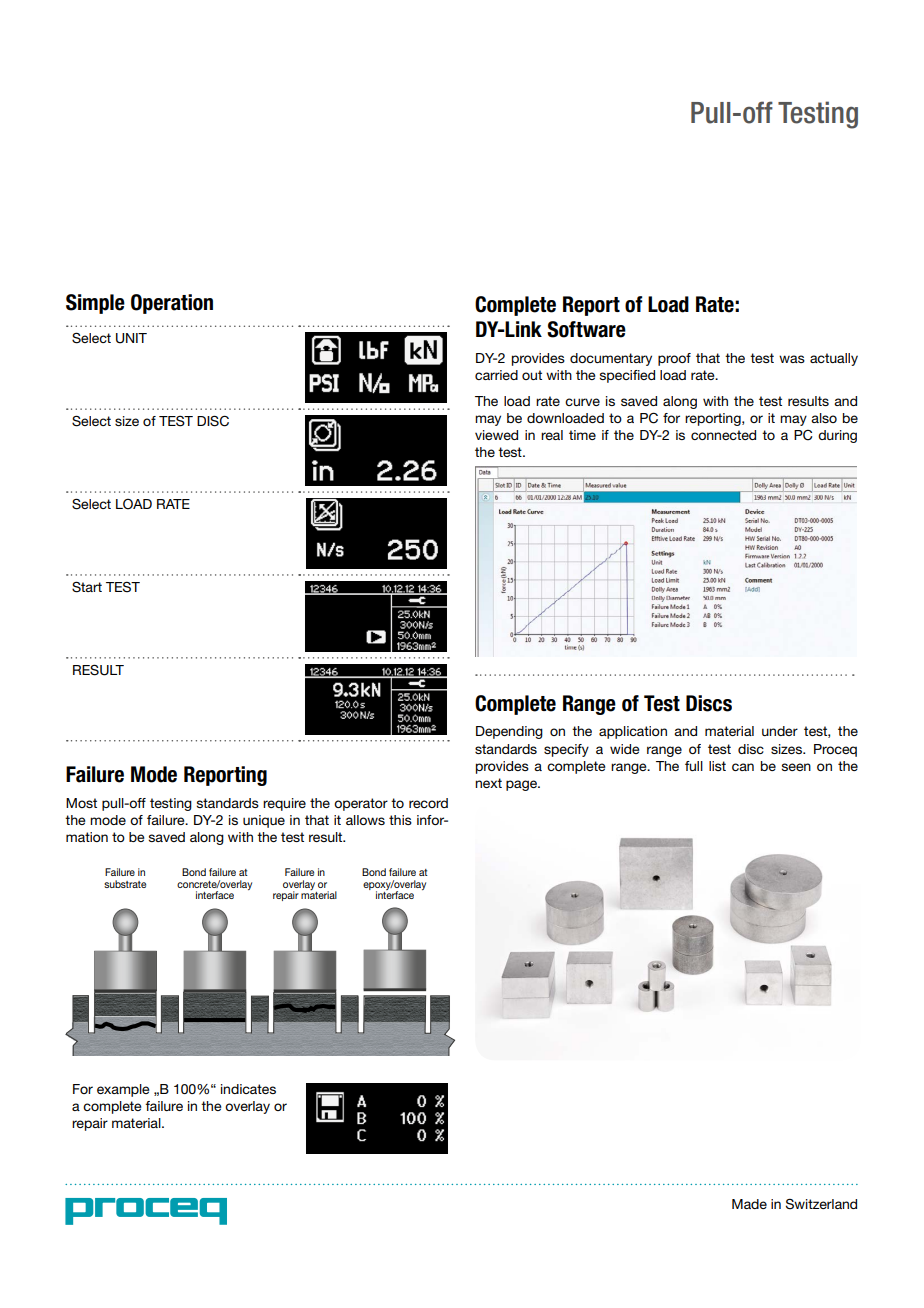 Image resolution: width=924 pixels, height=1308 pixels. Describe the element at coordinates (792, 359) in the document. I see `was` at that location.
